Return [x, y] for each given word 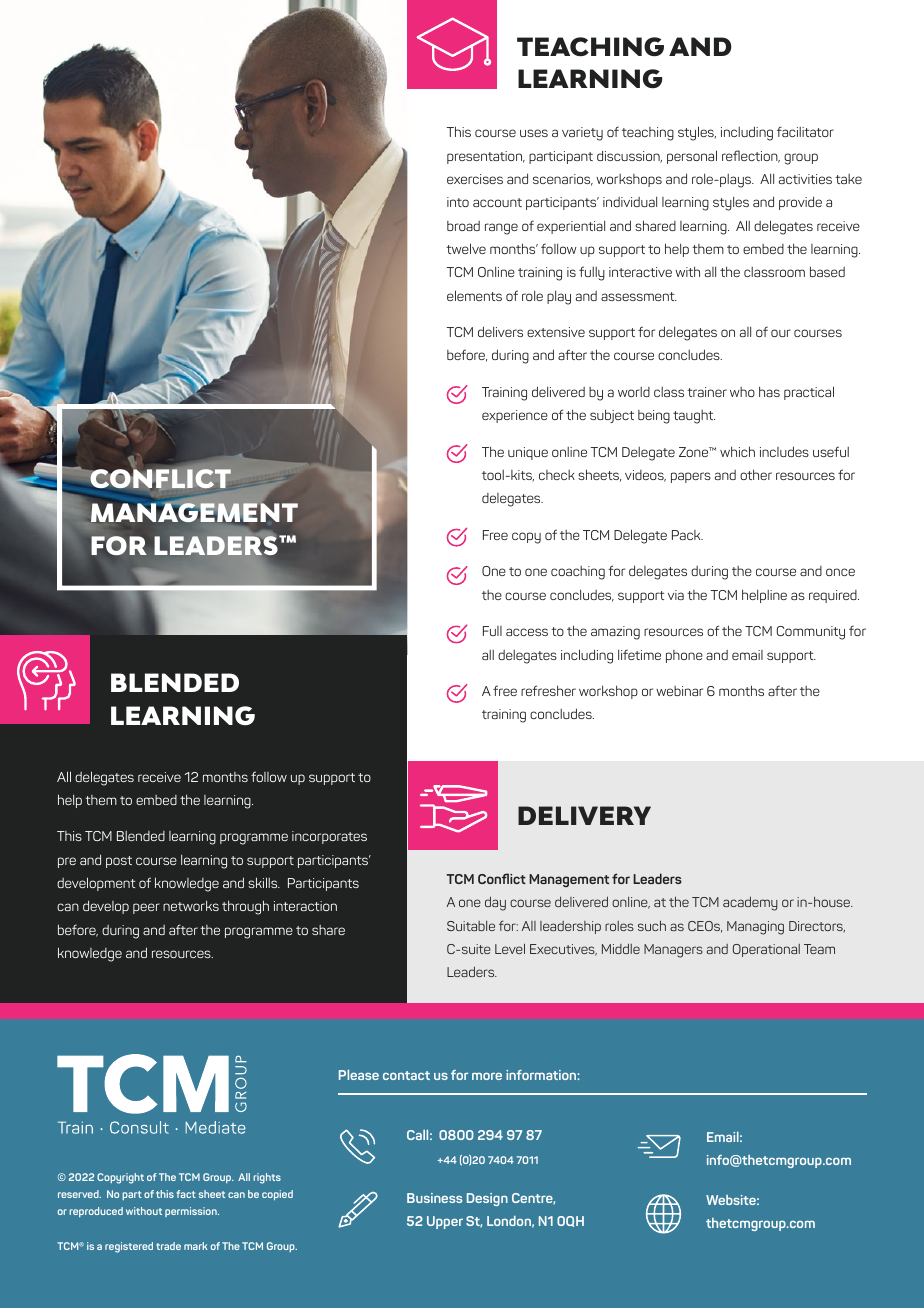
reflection [751, 156]
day [495, 903]
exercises [475, 179]
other [756, 474]
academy [750, 903]
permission [192, 1212]
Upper [445, 1222]
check [557, 475]
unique [528, 453]
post [119, 862]
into [458, 202]
